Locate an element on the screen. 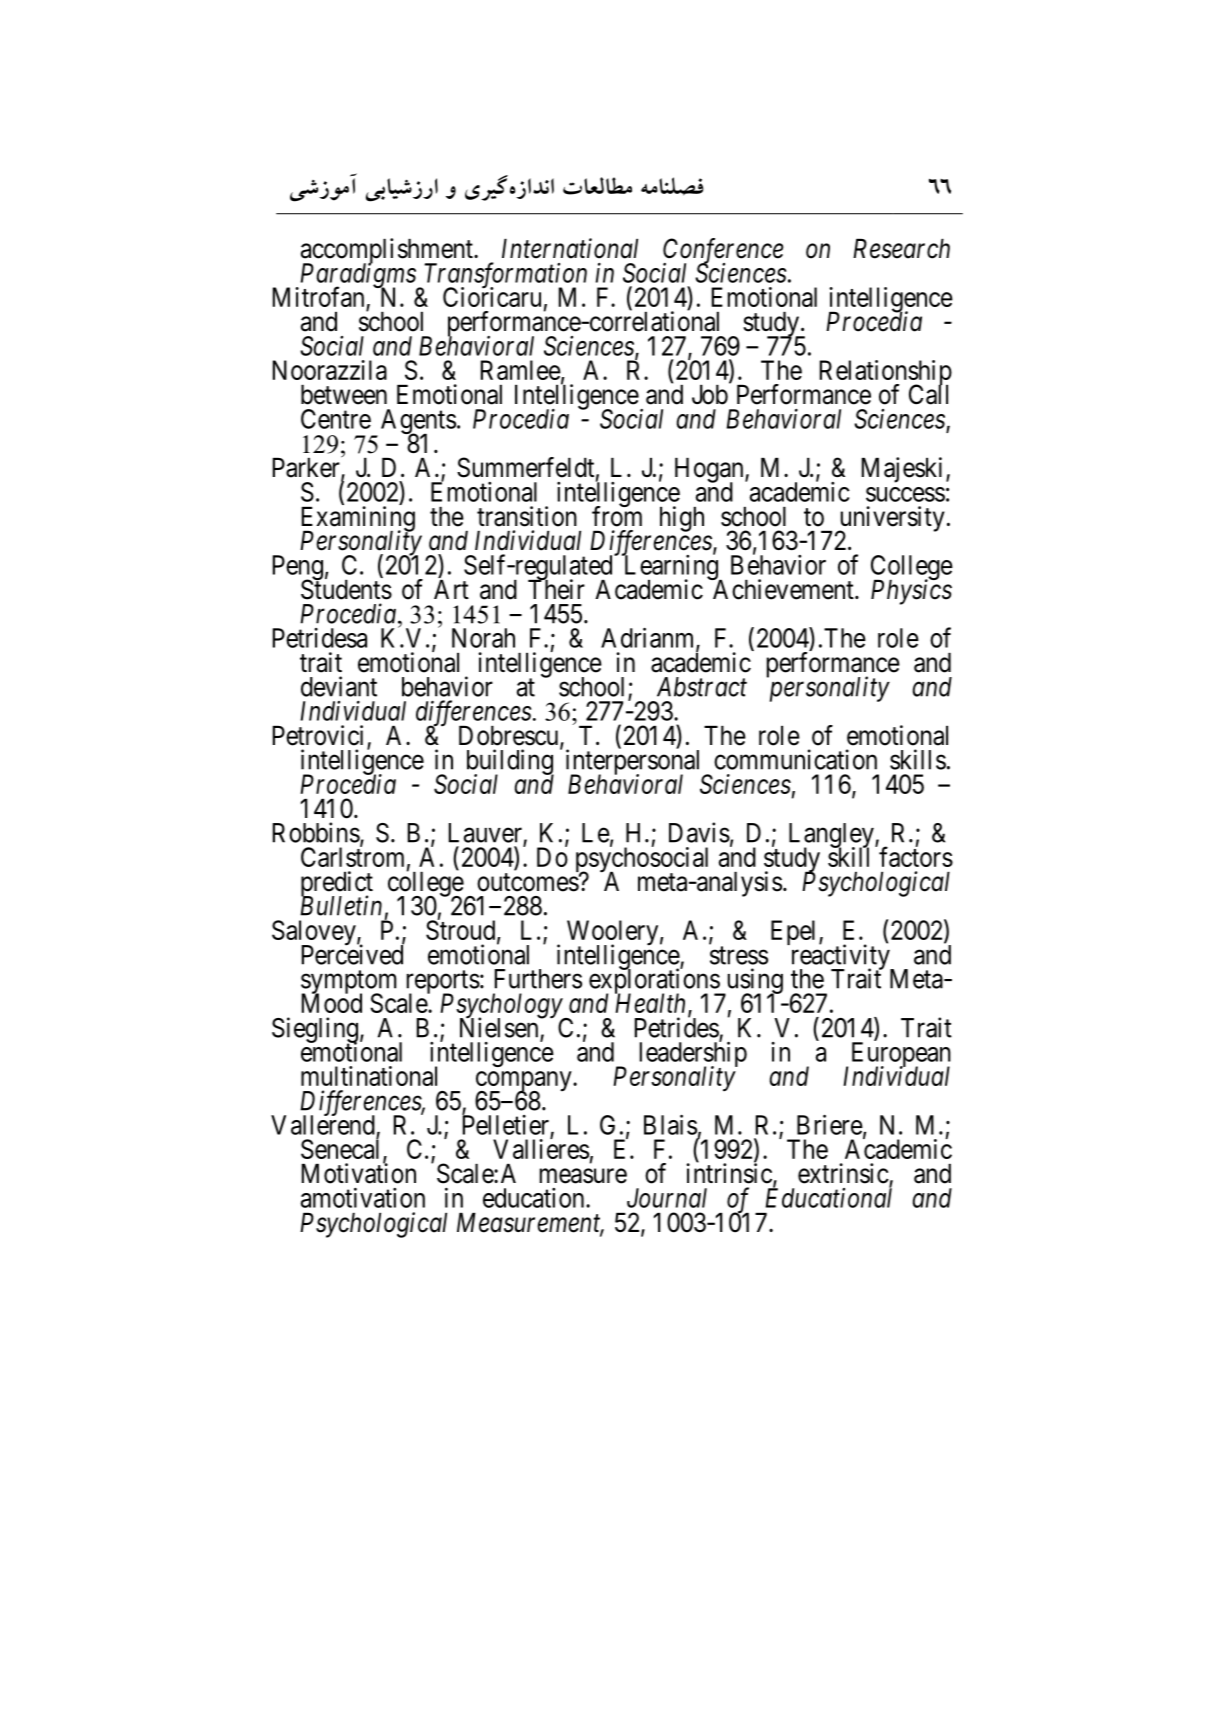  Learning is located at coordinates (671, 568).
